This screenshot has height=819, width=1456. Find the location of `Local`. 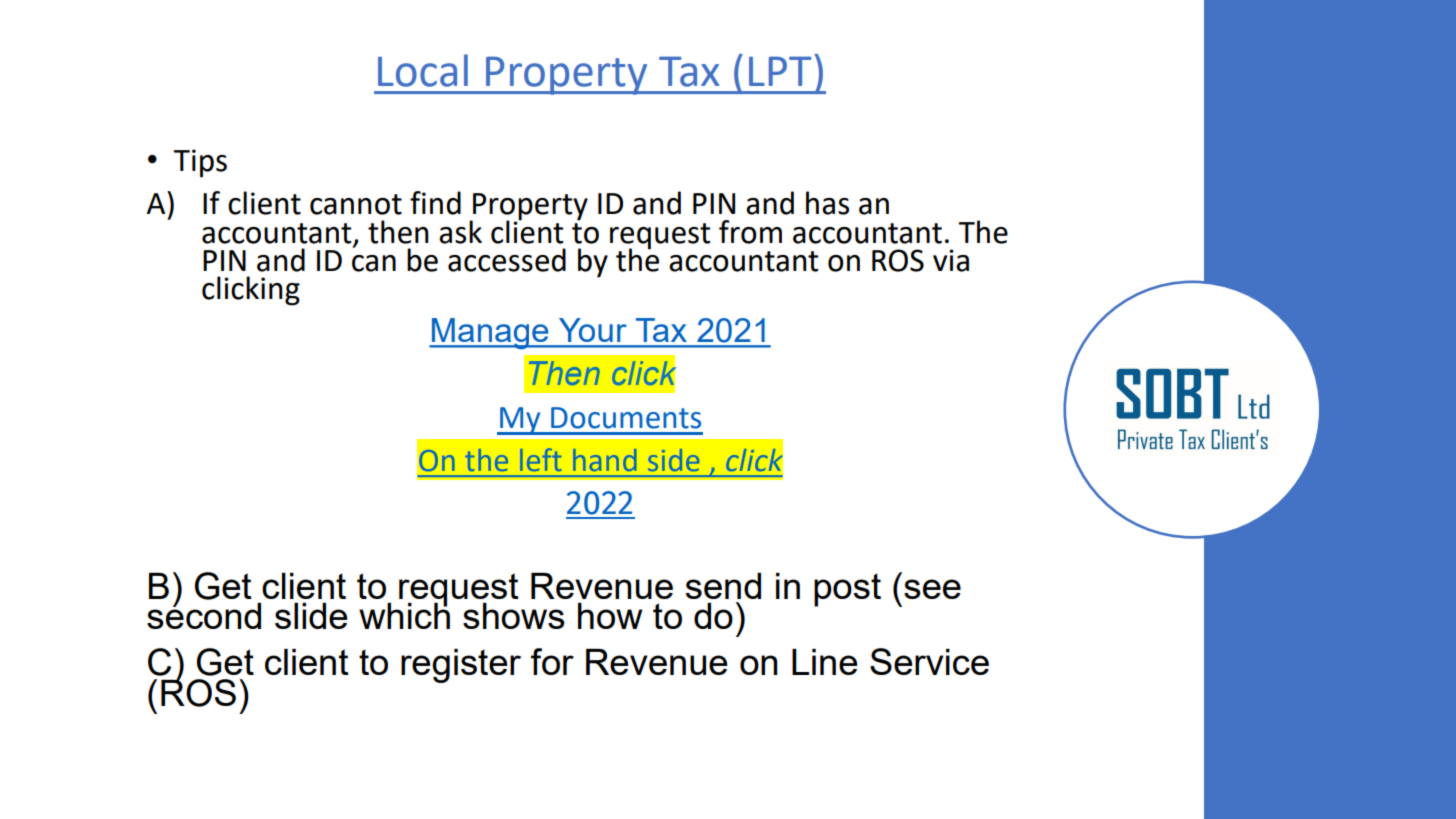

Local is located at coordinates (423, 70).
